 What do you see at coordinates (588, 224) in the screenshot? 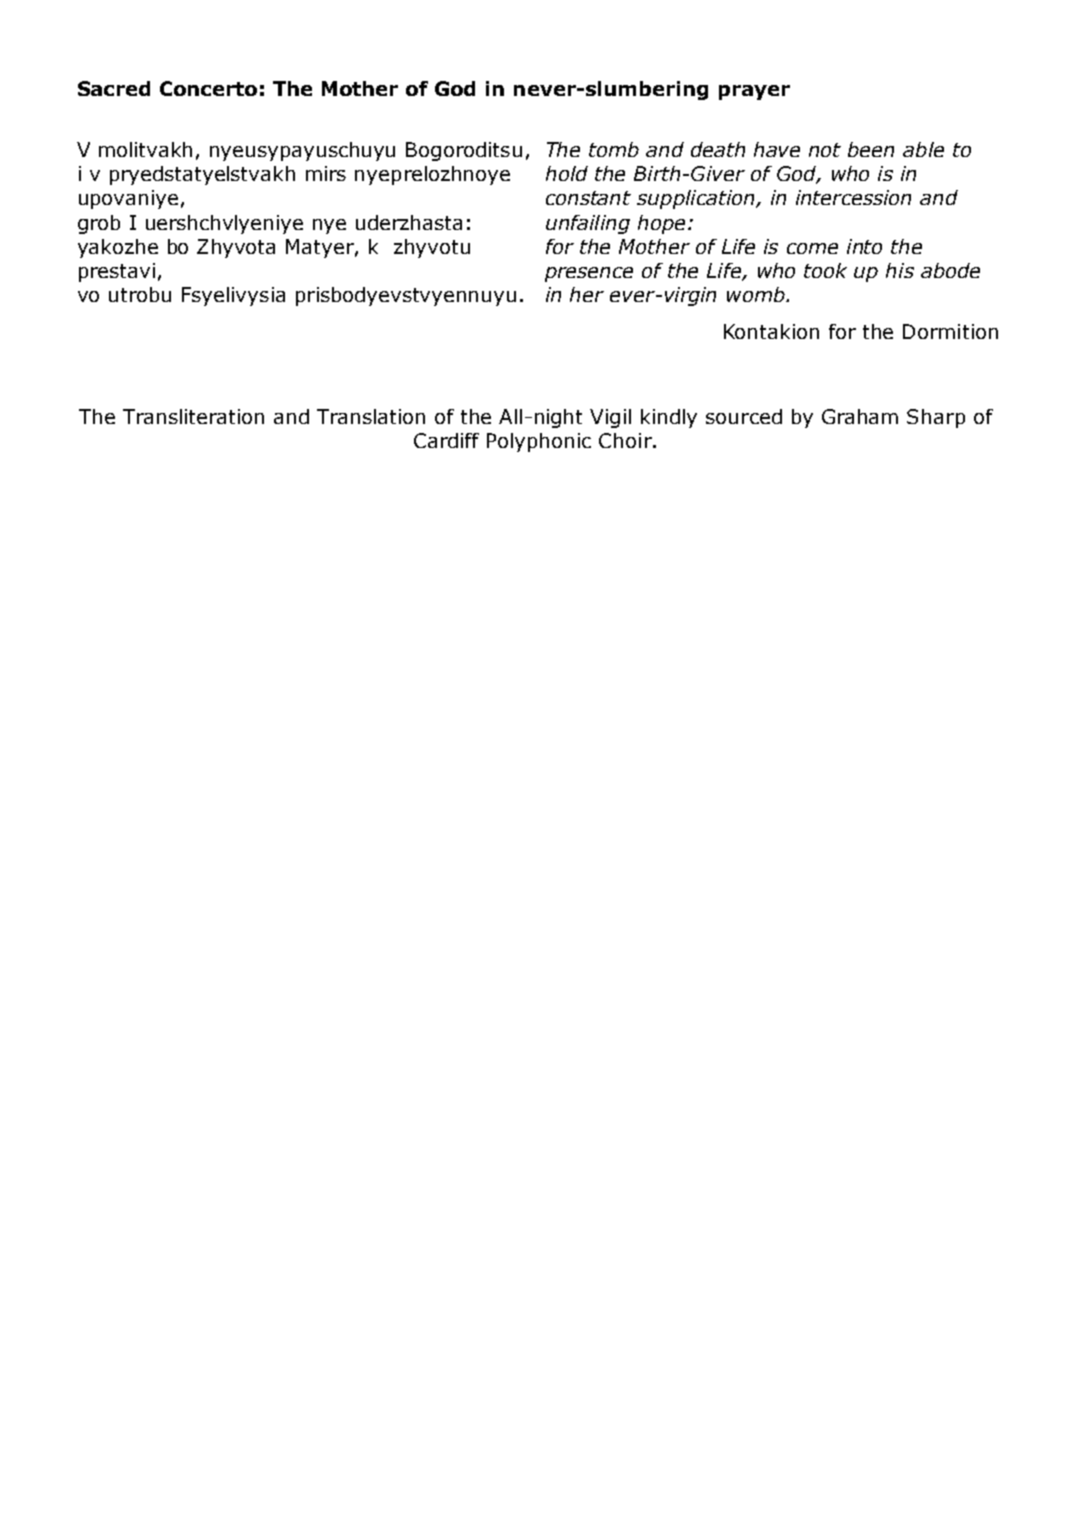
I see `unfailing` at bounding box center [588, 224].
